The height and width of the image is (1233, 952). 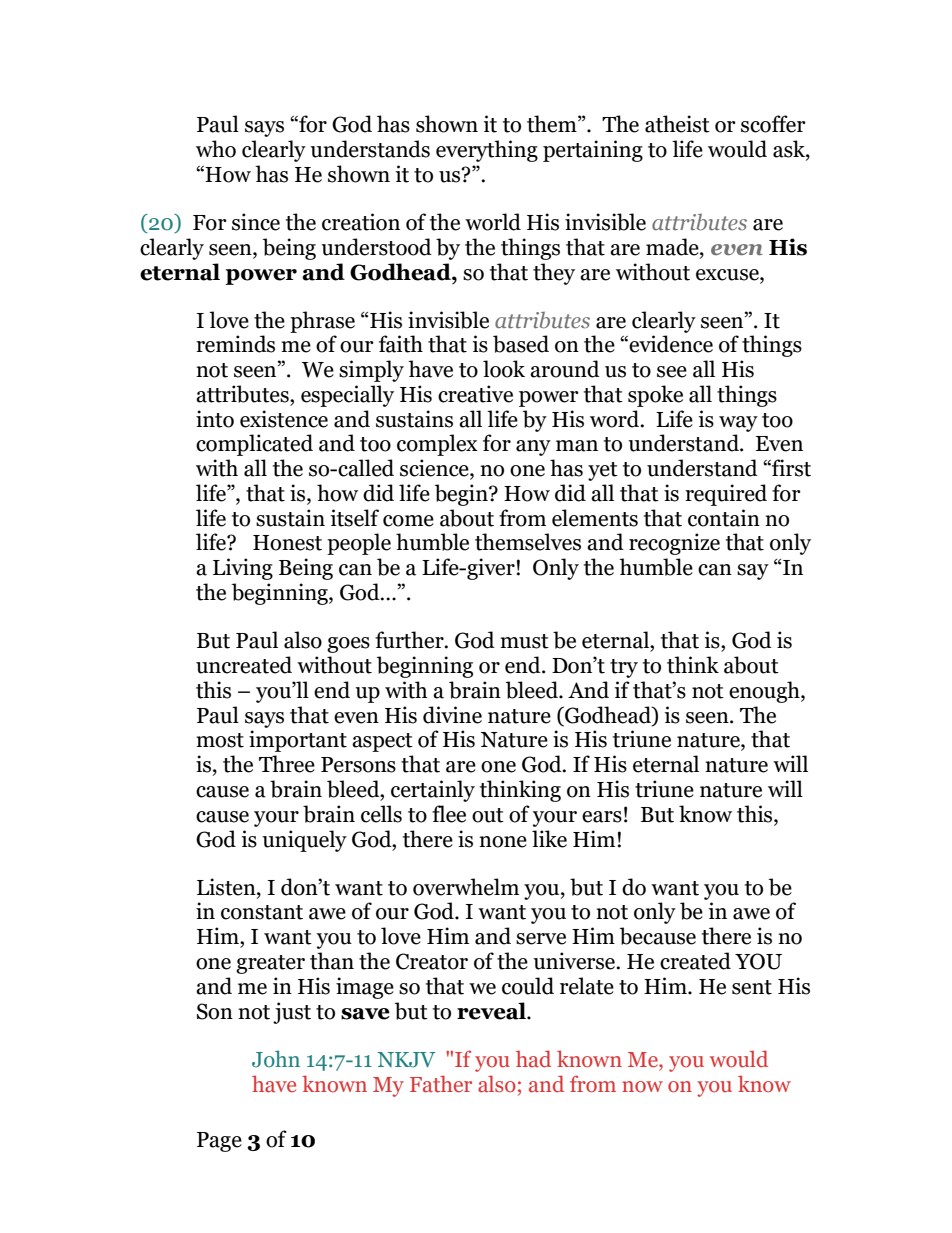 What do you see at coordinates (726, 495) in the image?
I see `required` at bounding box center [726, 495].
